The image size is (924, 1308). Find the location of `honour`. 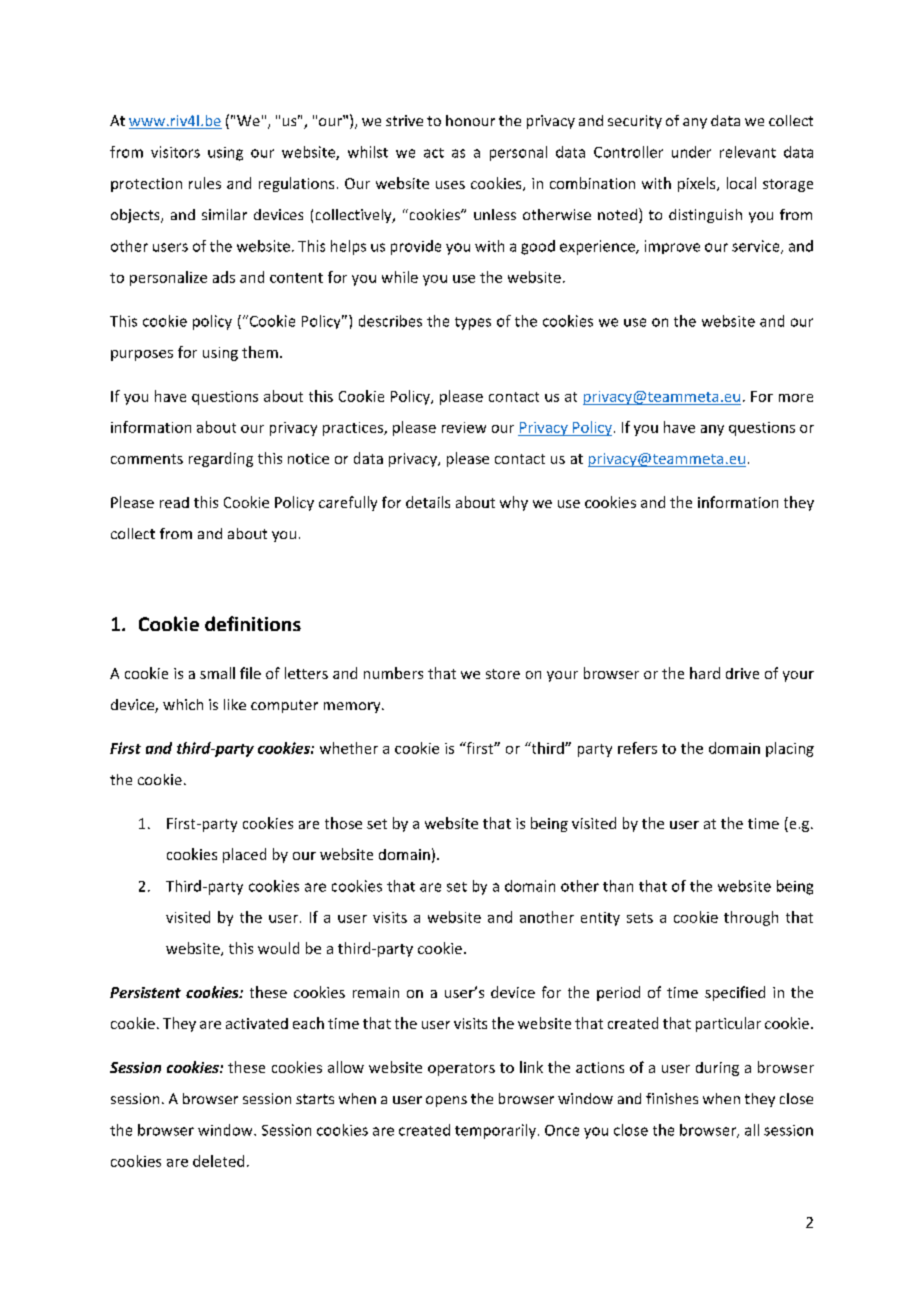

honour is located at coordinates (470, 120).
